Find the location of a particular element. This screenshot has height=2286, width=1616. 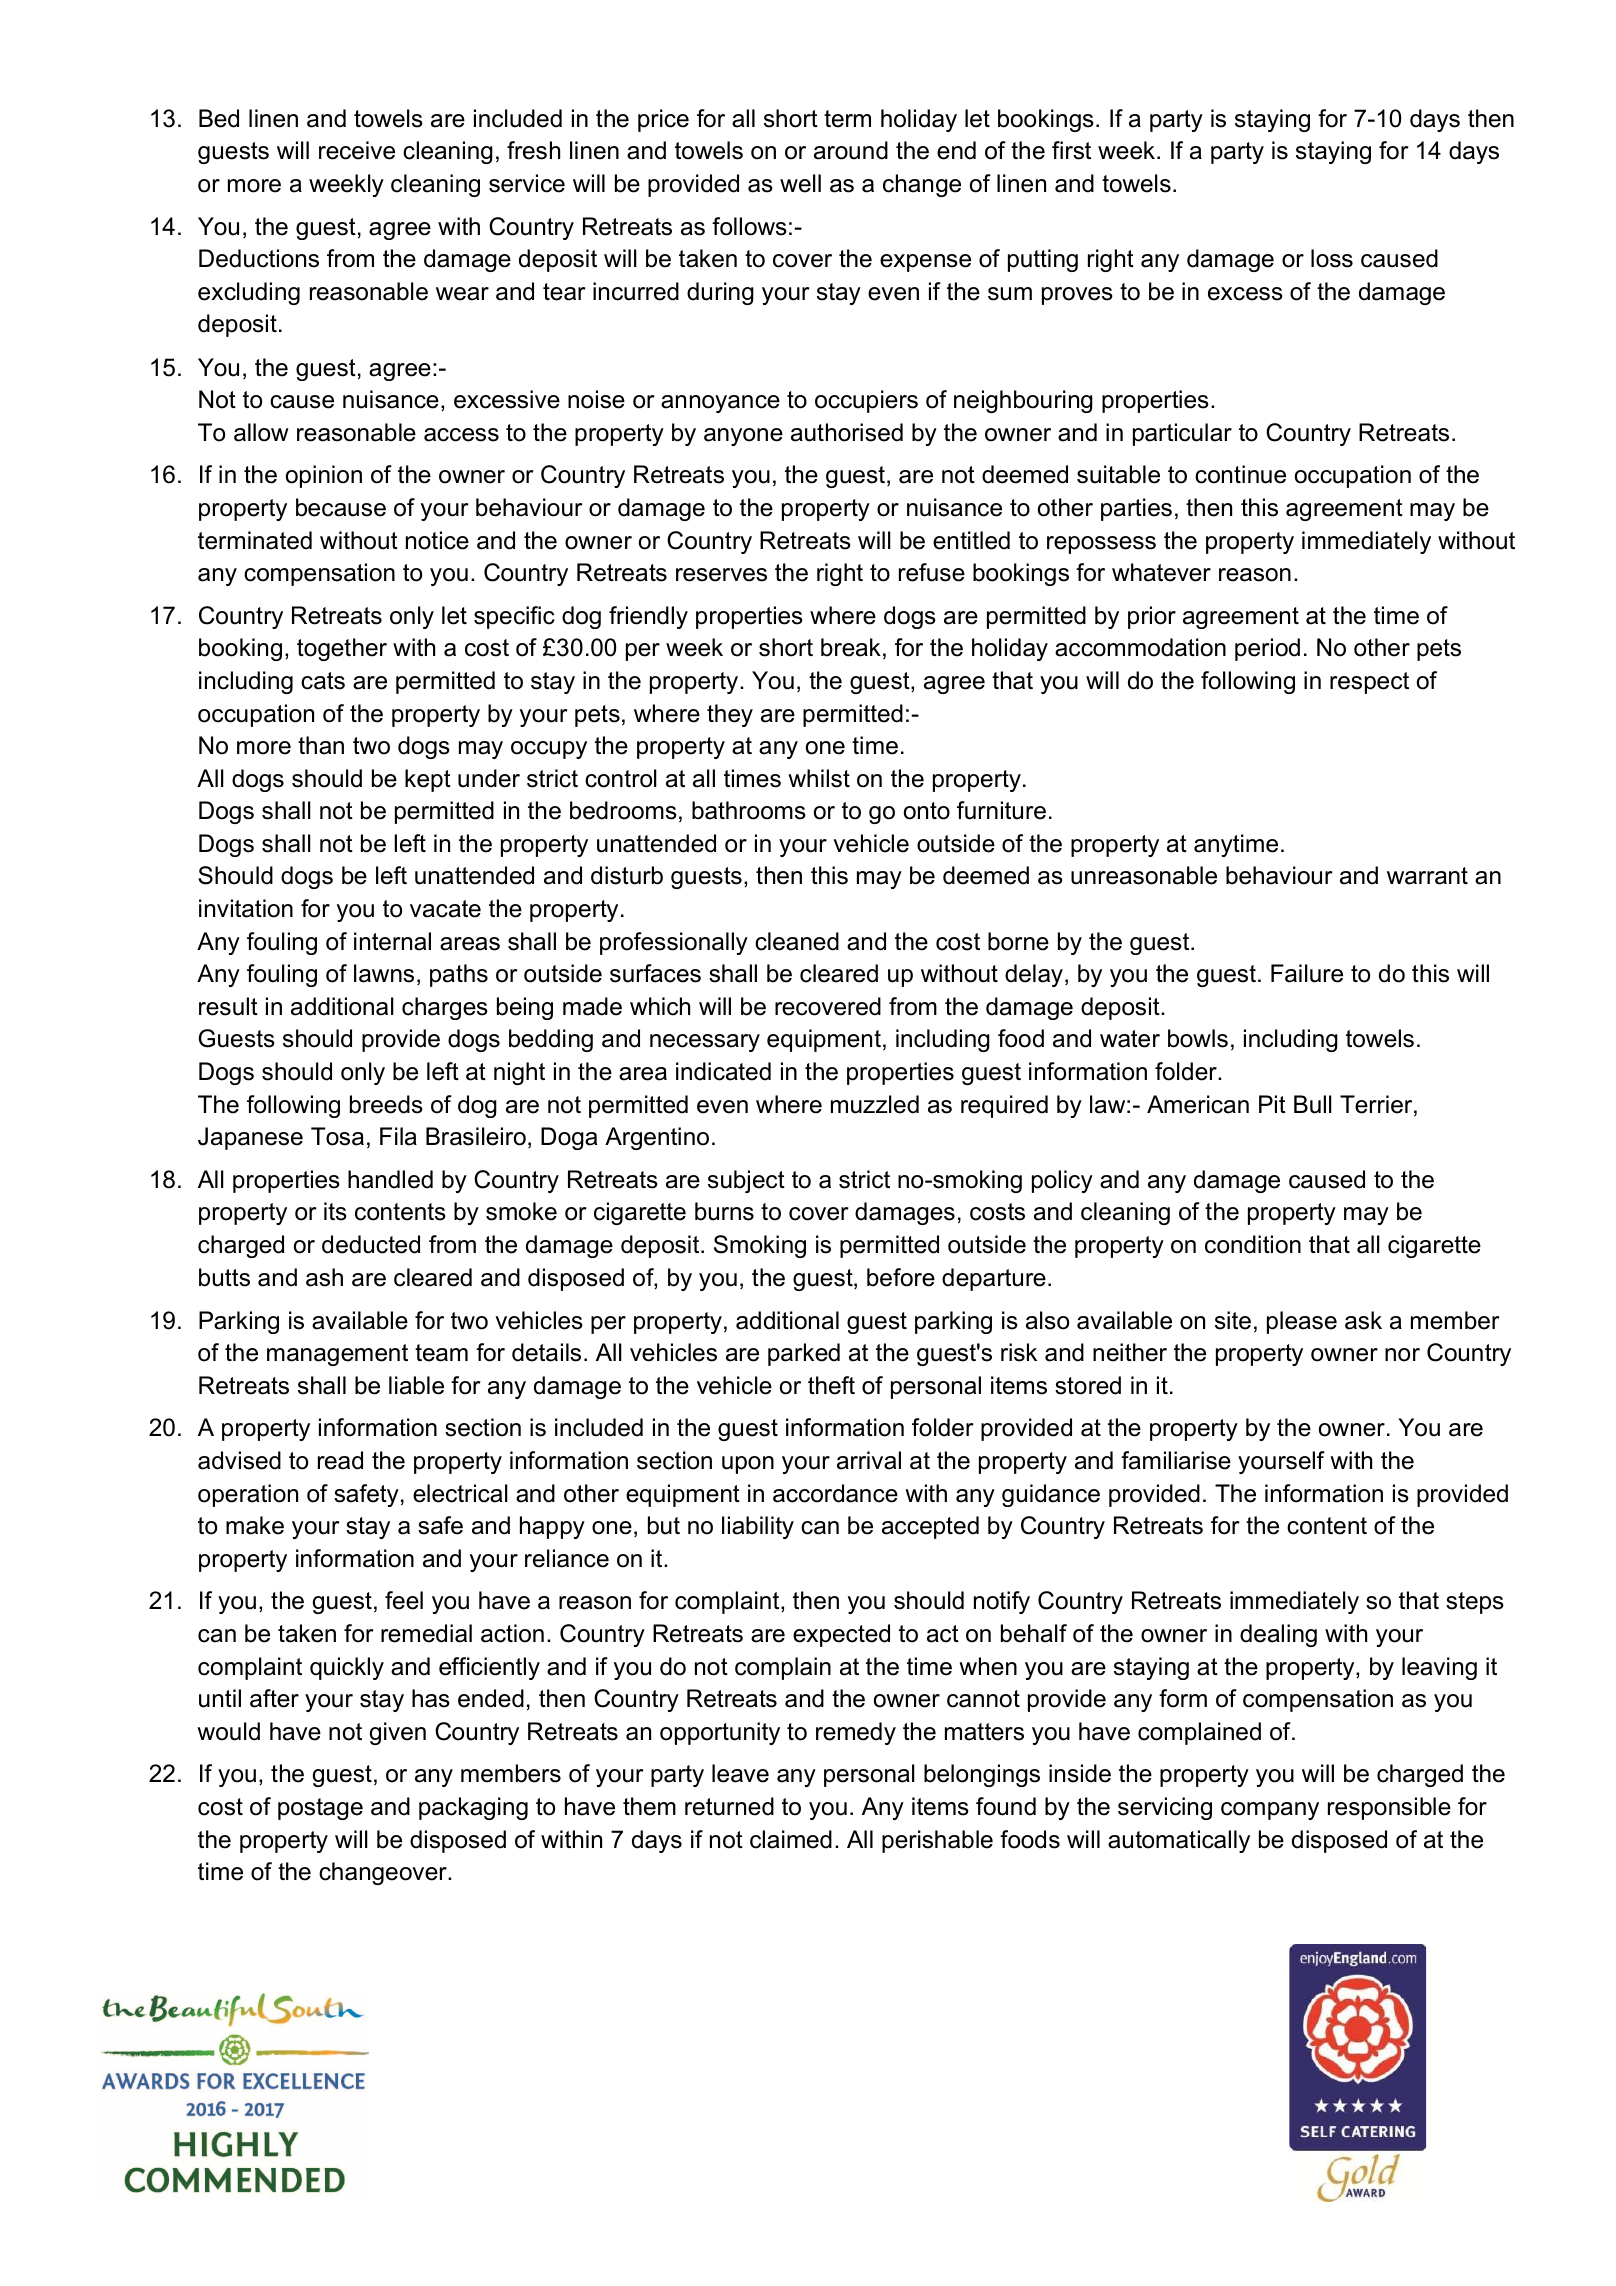

refuse is located at coordinates (932, 572).
